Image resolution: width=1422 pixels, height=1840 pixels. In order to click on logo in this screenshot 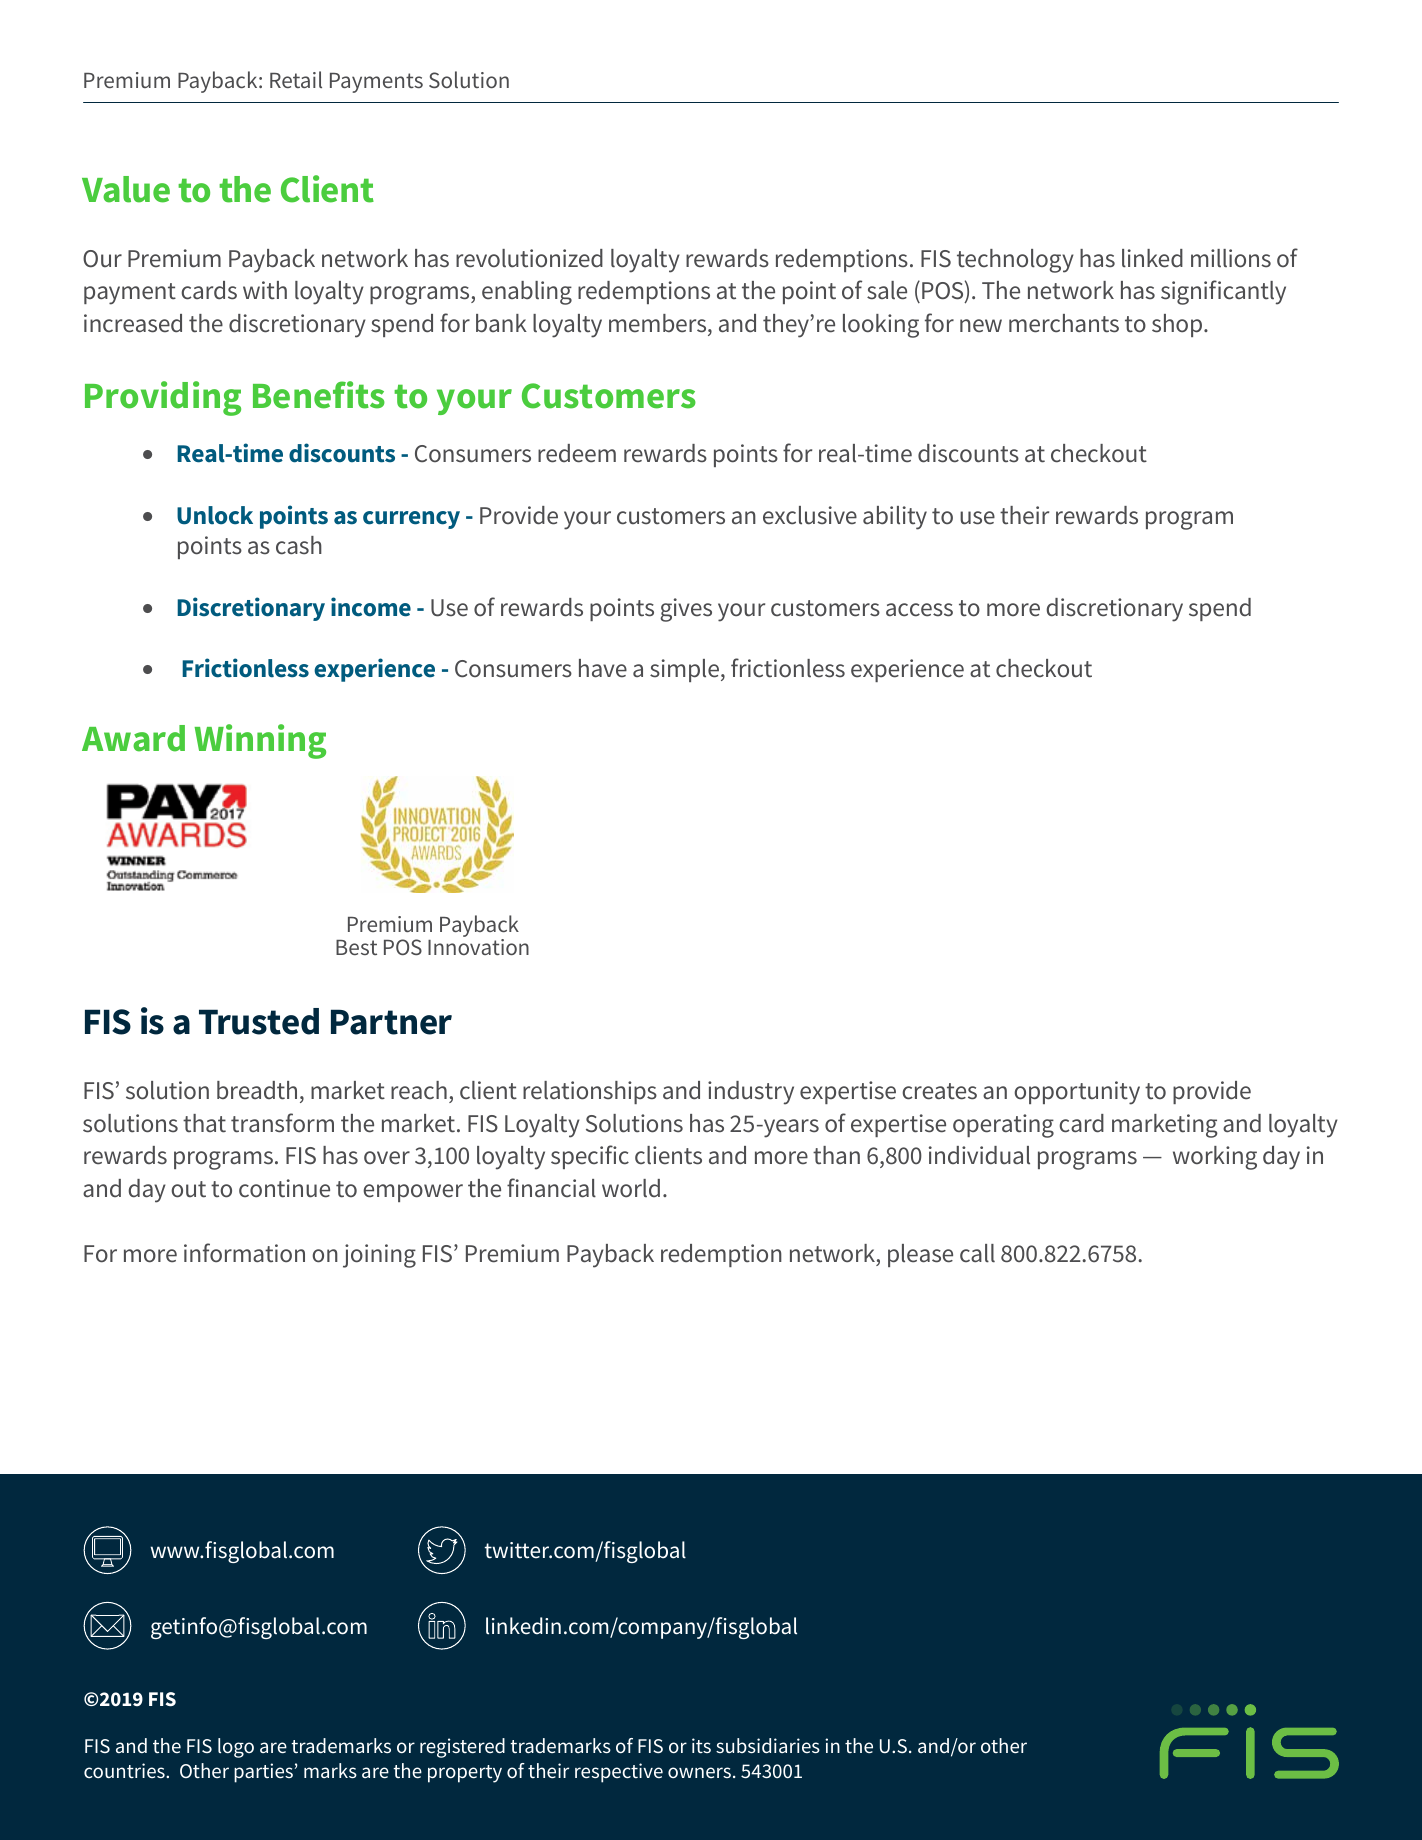, I will do `click(236, 1748)`.
